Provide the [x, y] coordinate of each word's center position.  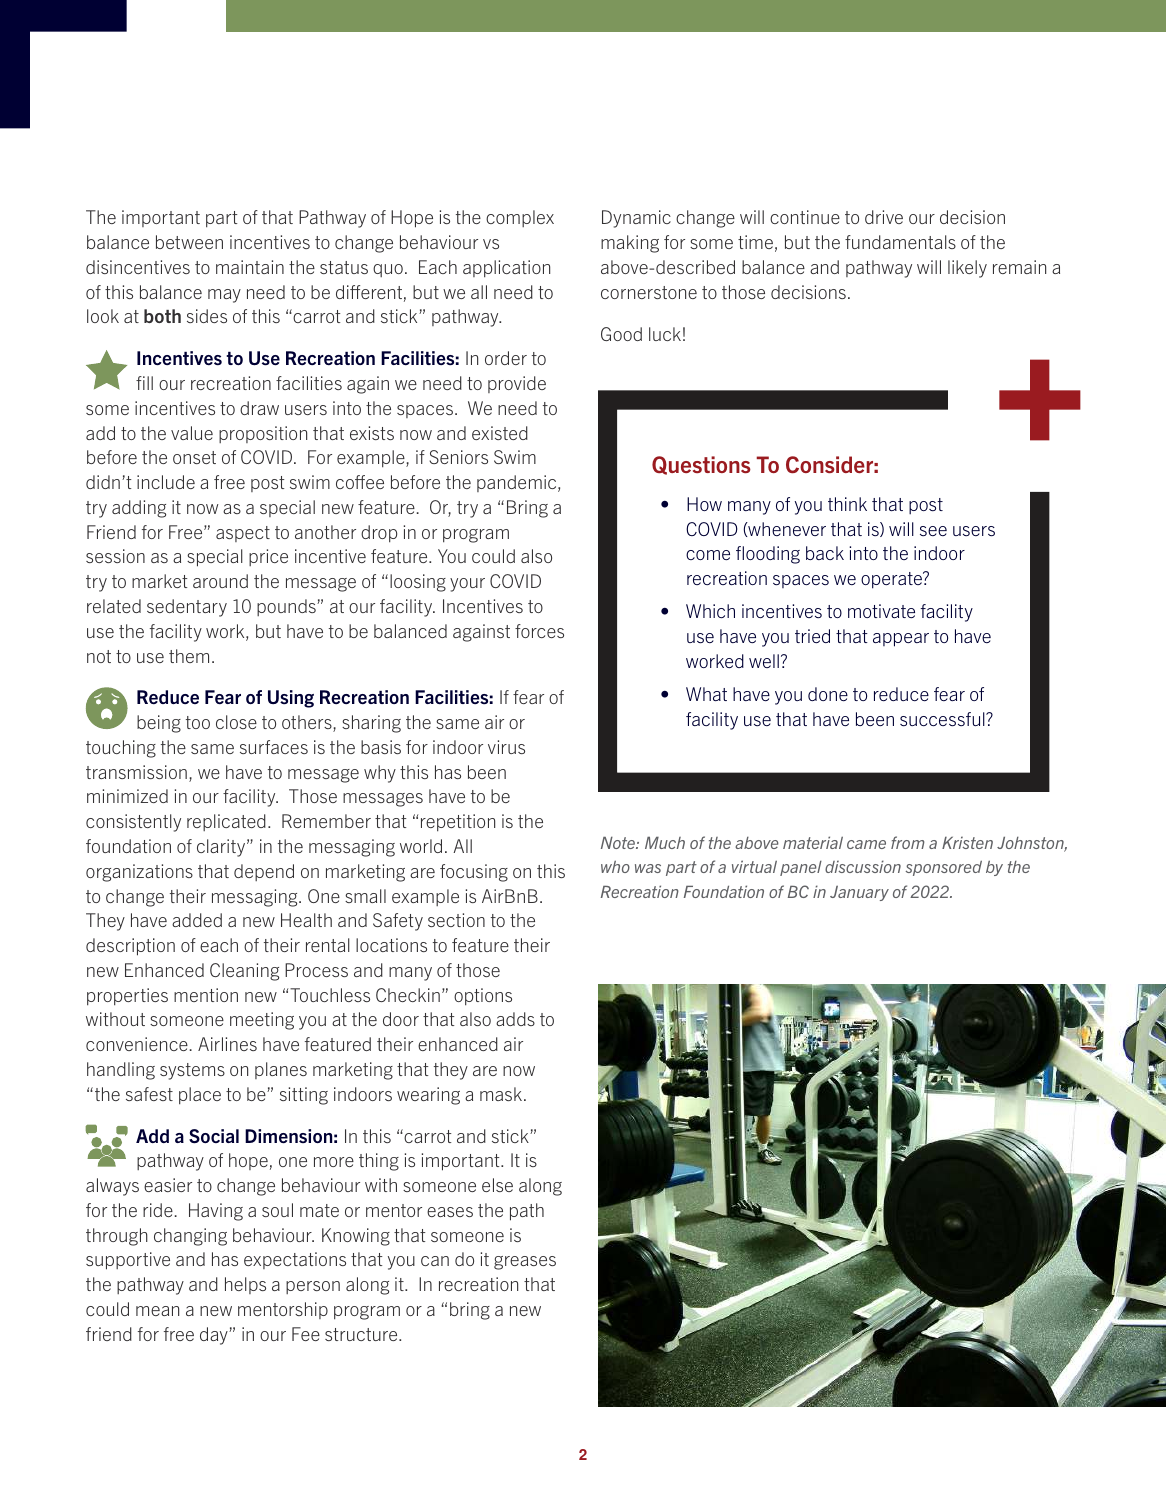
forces [539, 631]
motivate [881, 611]
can [435, 1261]
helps [245, 1285]
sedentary [187, 608]
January [859, 893]
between [189, 242]
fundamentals [900, 242]
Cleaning [244, 972]
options [483, 997]
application [506, 269]
